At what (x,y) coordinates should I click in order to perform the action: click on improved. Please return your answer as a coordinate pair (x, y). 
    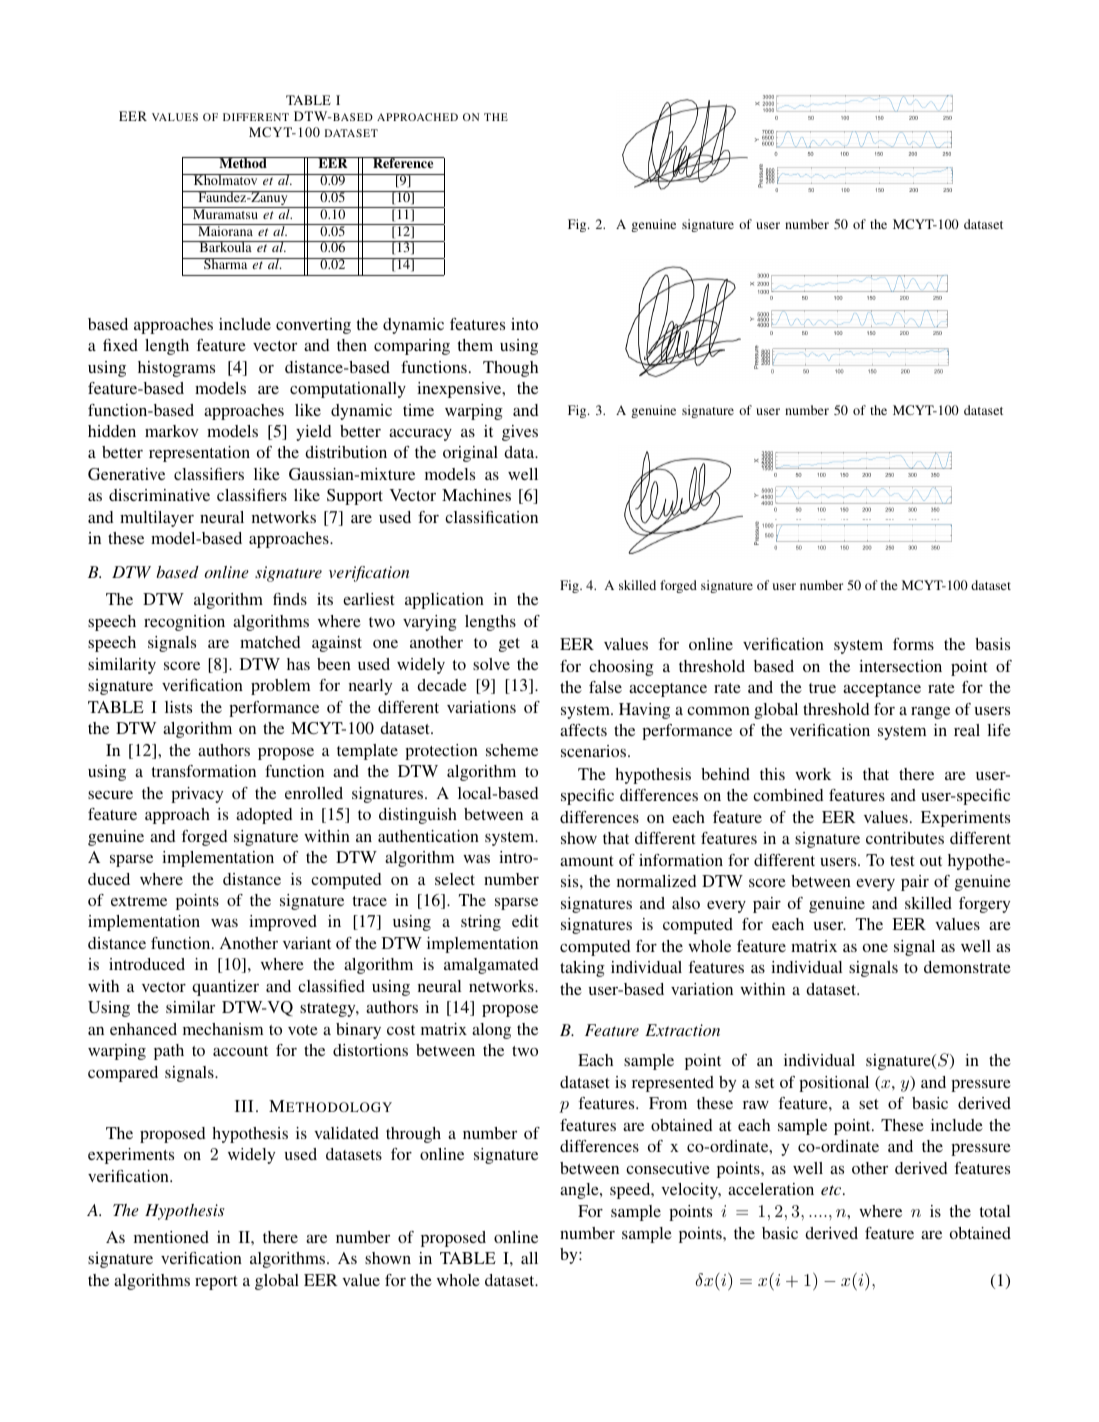
    Looking at the image, I should click on (283, 923).
